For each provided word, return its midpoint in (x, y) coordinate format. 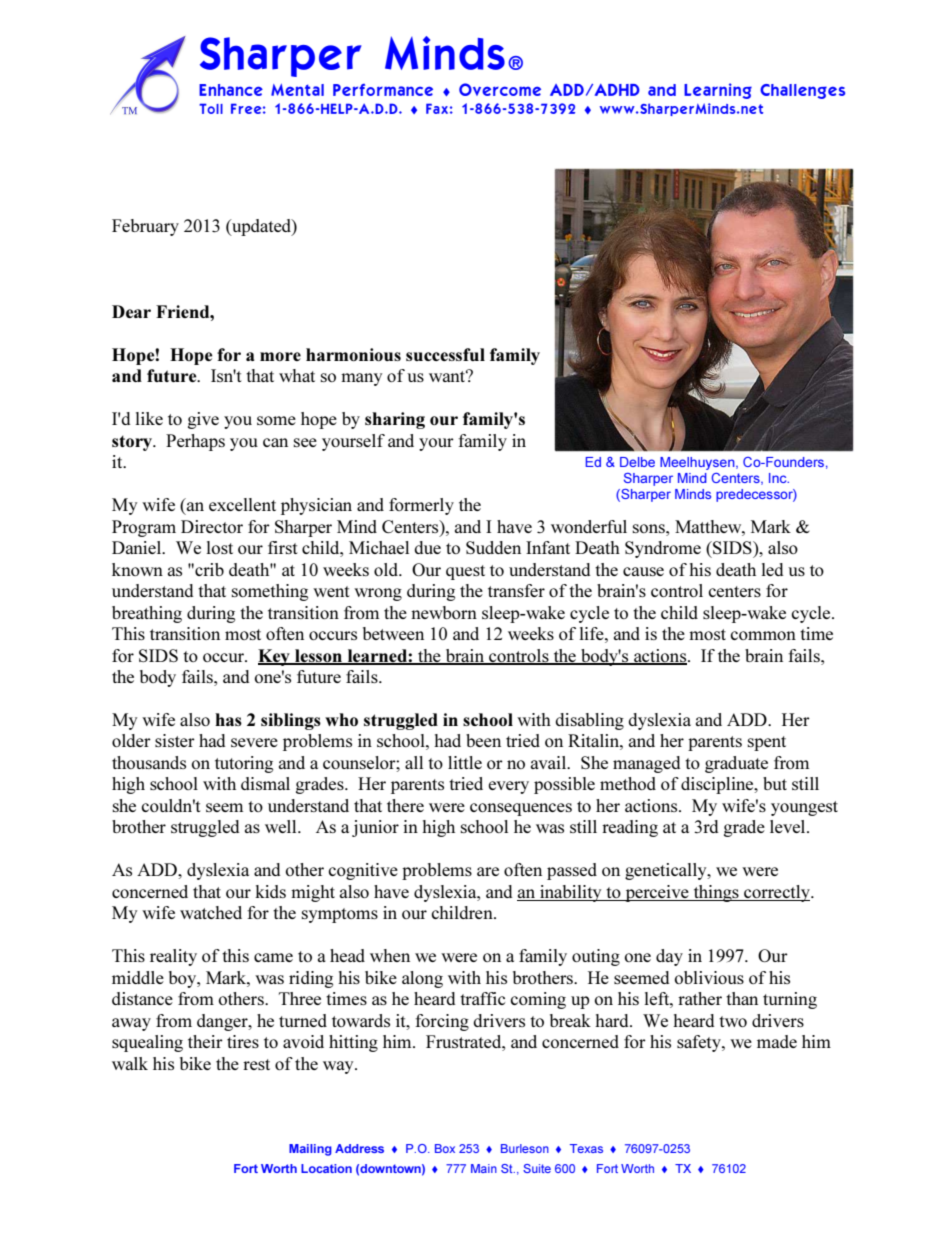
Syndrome (663, 549)
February (145, 227)
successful (445, 354)
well (282, 826)
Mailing (310, 1150)
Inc (779, 478)
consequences (521, 809)
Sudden (493, 547)
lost (219, 547)
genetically (667, 871)
